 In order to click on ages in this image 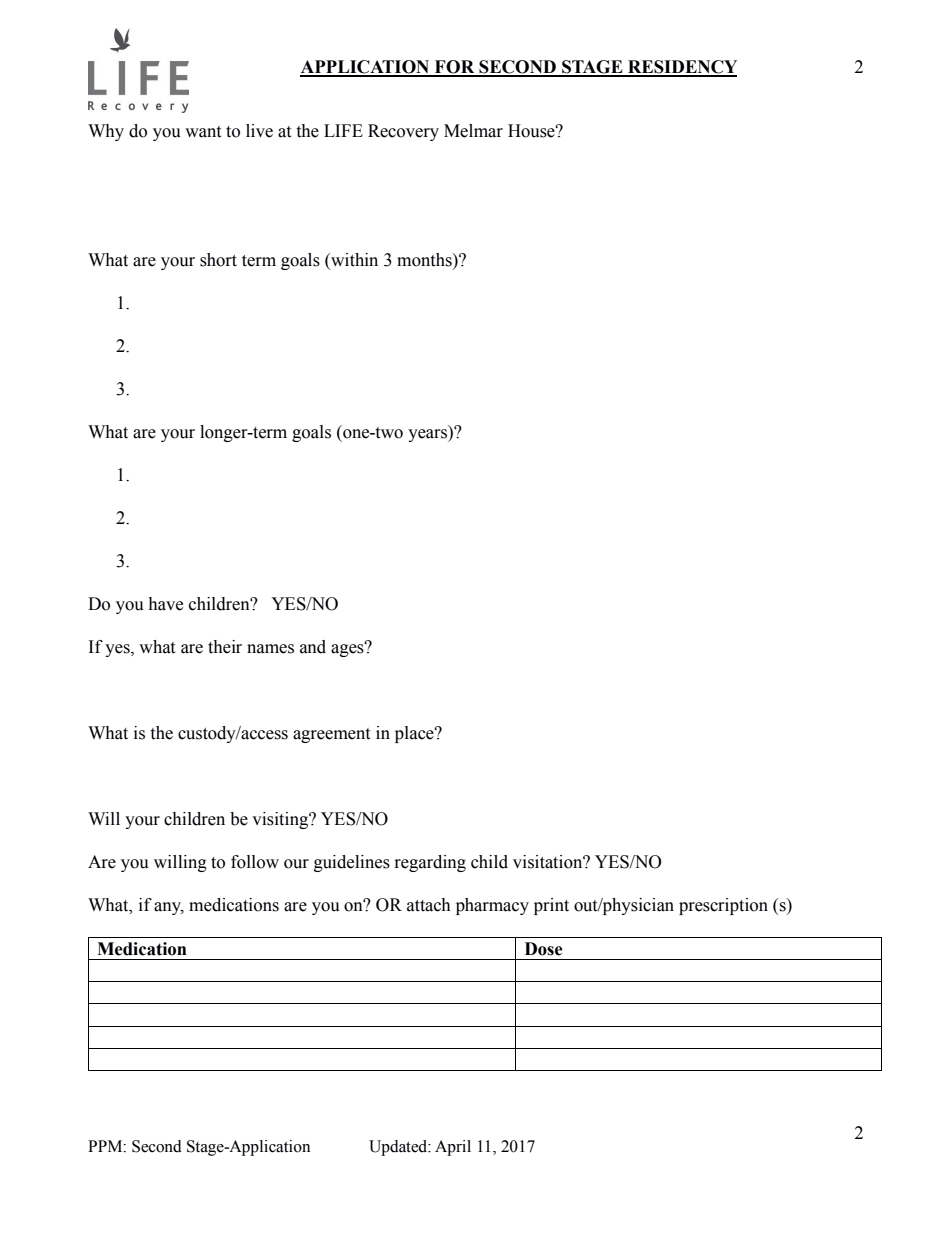, I will do `click(348, 649)`.
